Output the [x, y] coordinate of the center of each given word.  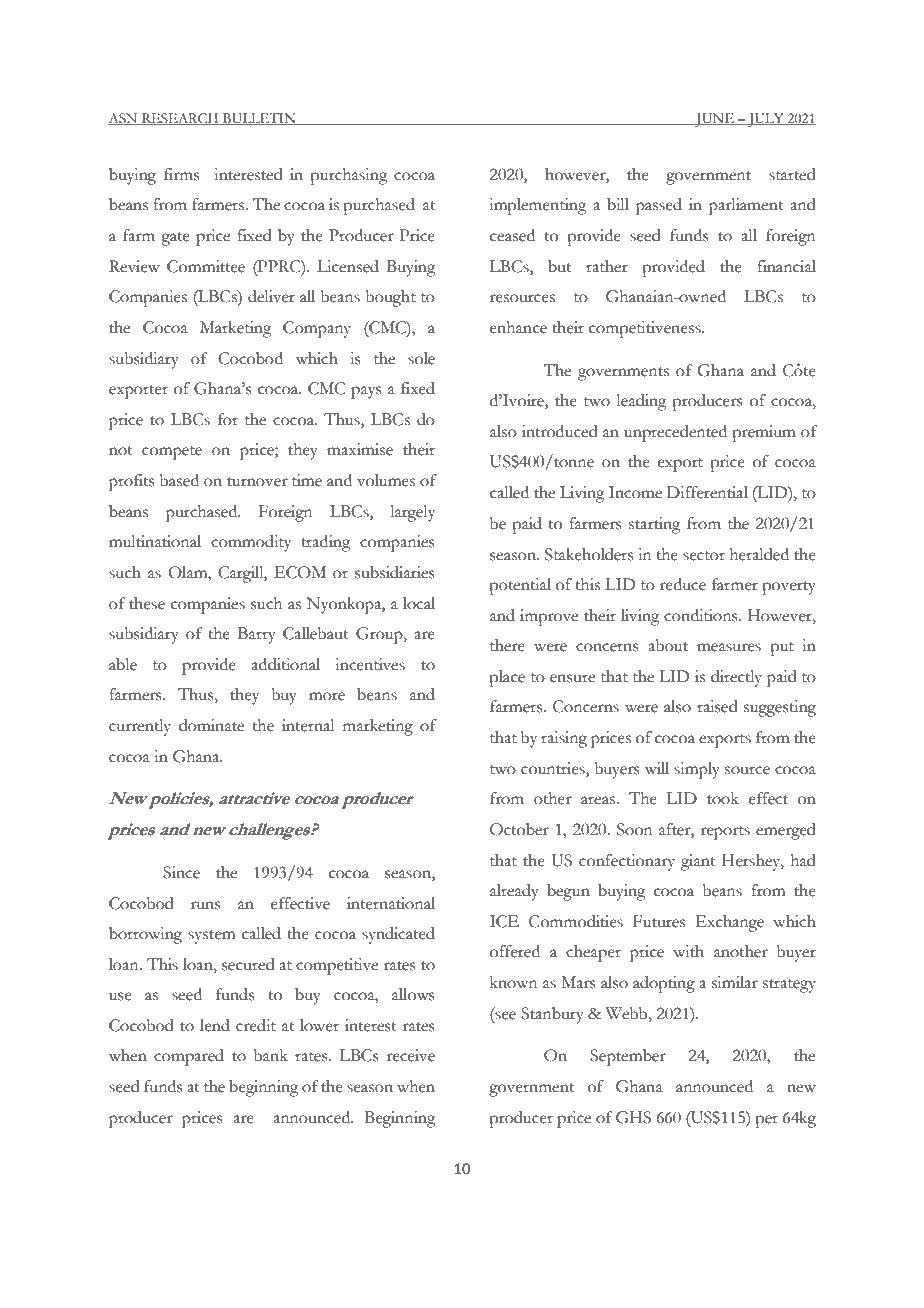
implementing [537, 206]
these [147, 603]
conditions [702, 615]
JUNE [714, 120]
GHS [633, 1117]
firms [182, 174]
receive [411, 1055]
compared [189, 1057]
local [419, 603]
